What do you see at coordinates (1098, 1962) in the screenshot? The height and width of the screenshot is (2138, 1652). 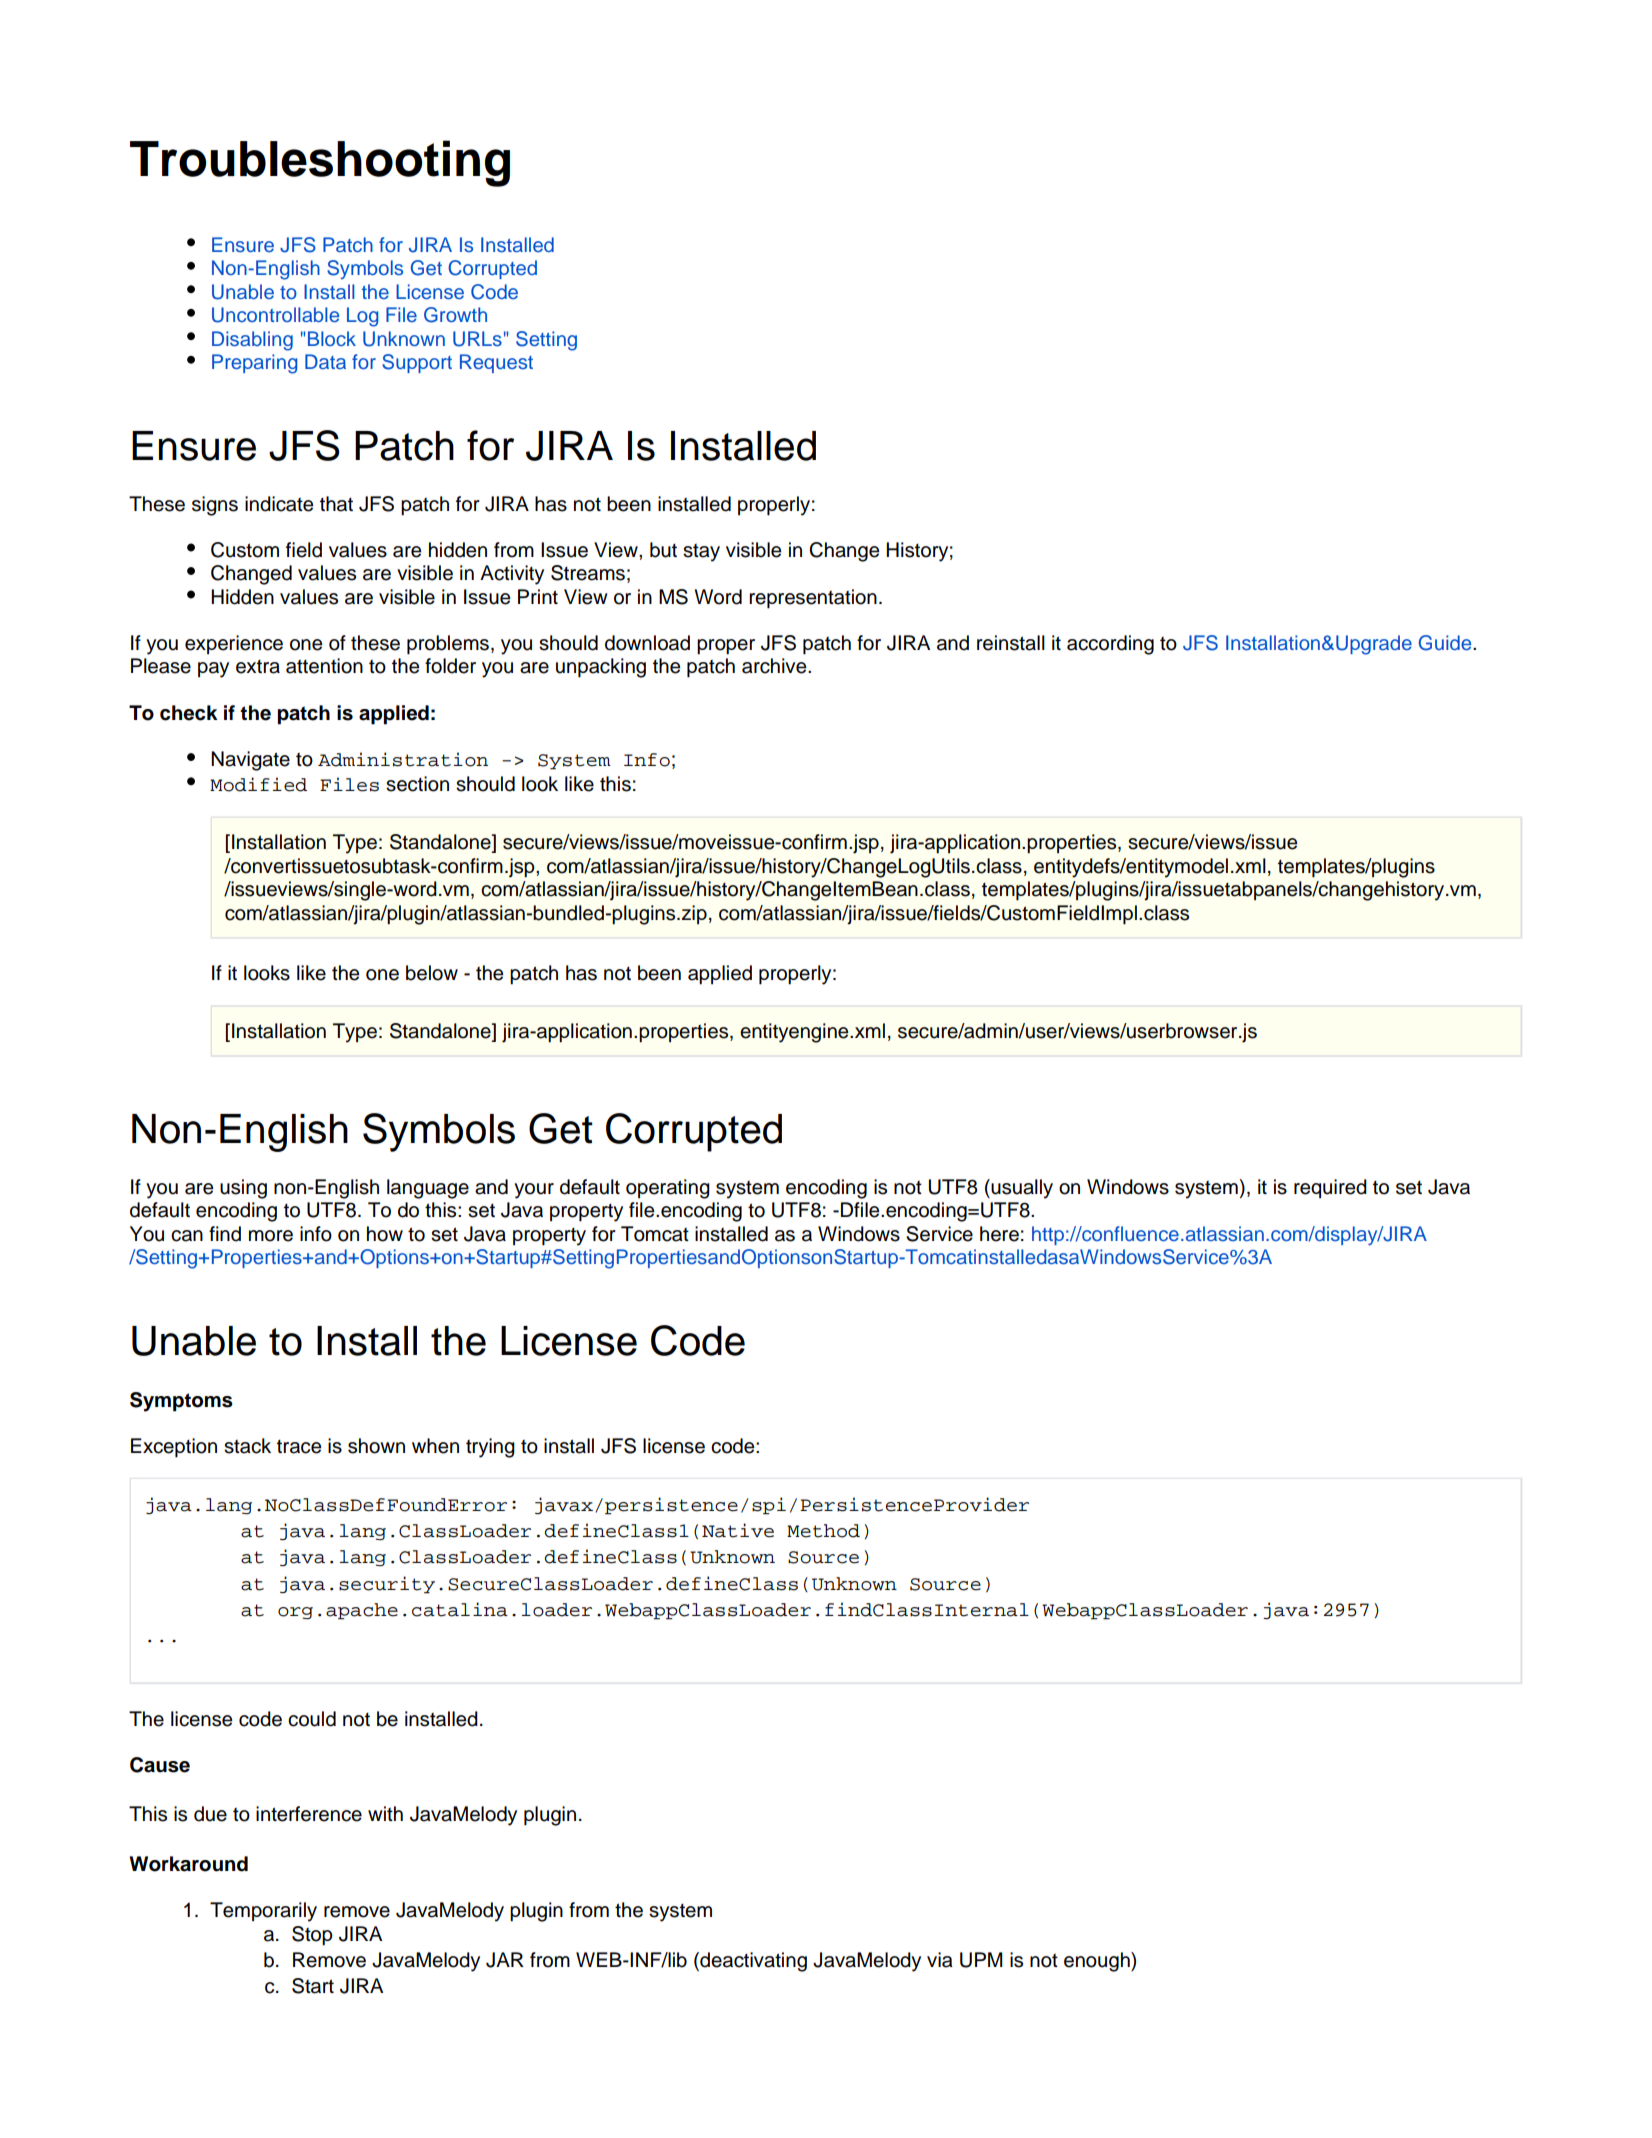 I see `enough` at bounding box center [1098, 1962].
